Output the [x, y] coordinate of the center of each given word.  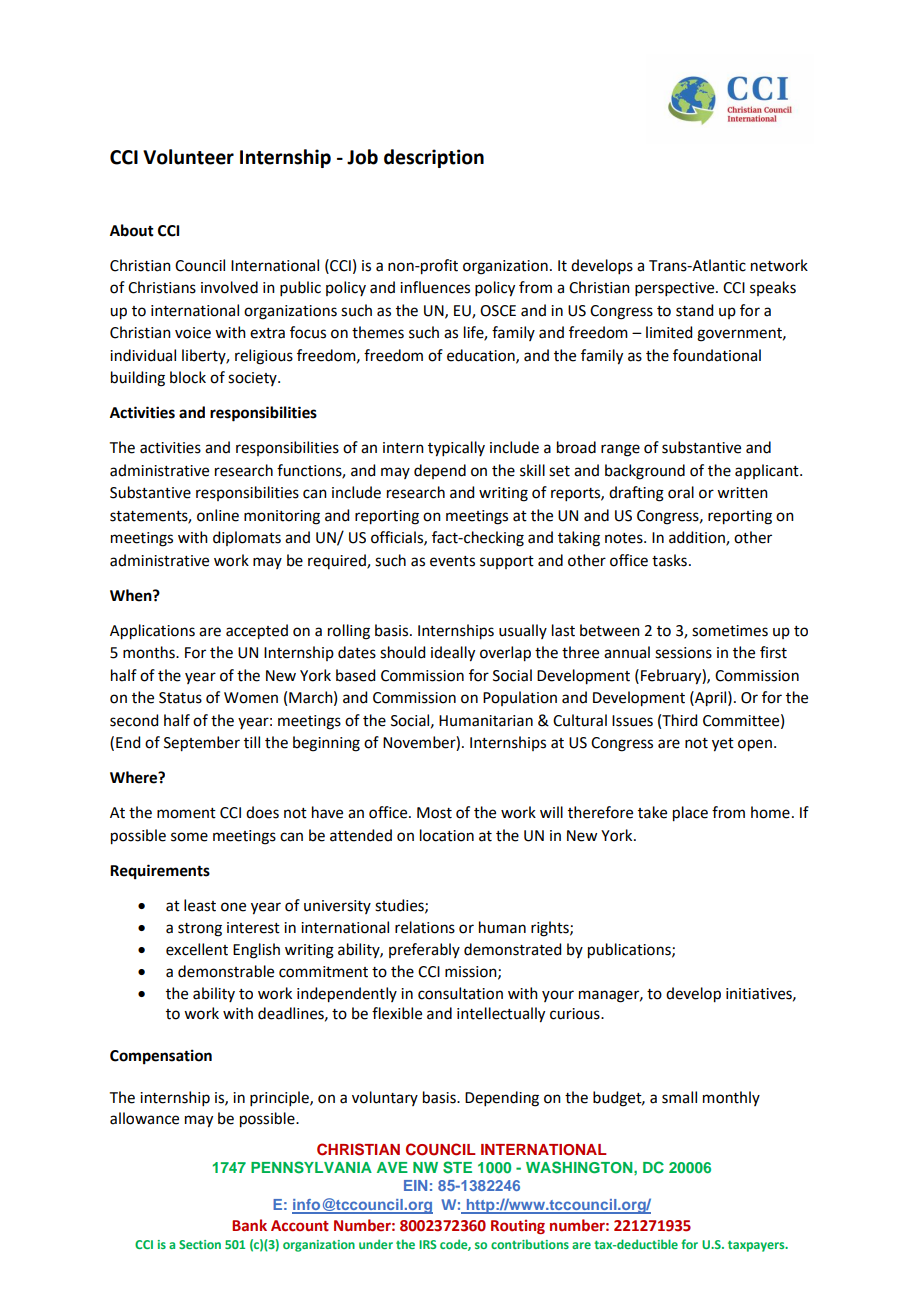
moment [186, 813]
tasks [669, 560]
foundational [717, 355]
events [452, 561]
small [679, 1097]
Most [434, 813]
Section [200, 1244]
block [188, 377]
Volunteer [188, 157]
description [434, 158]
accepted [257, 632]
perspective [676, 289]
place [690, 814]
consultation [460, 993]
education [482, 356]
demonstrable [226, 971]
